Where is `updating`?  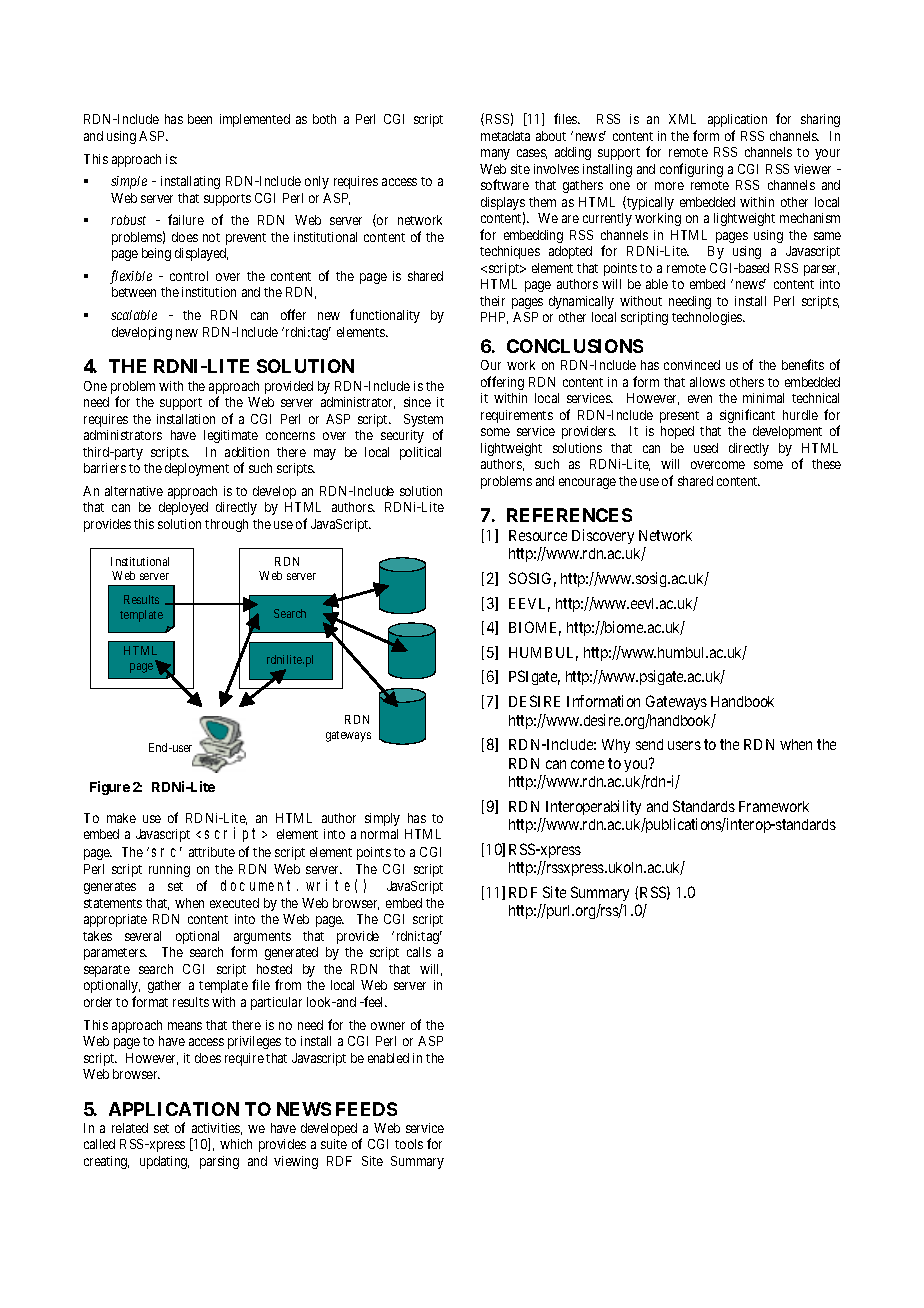
updating is located at coordinates (164, 1162).
